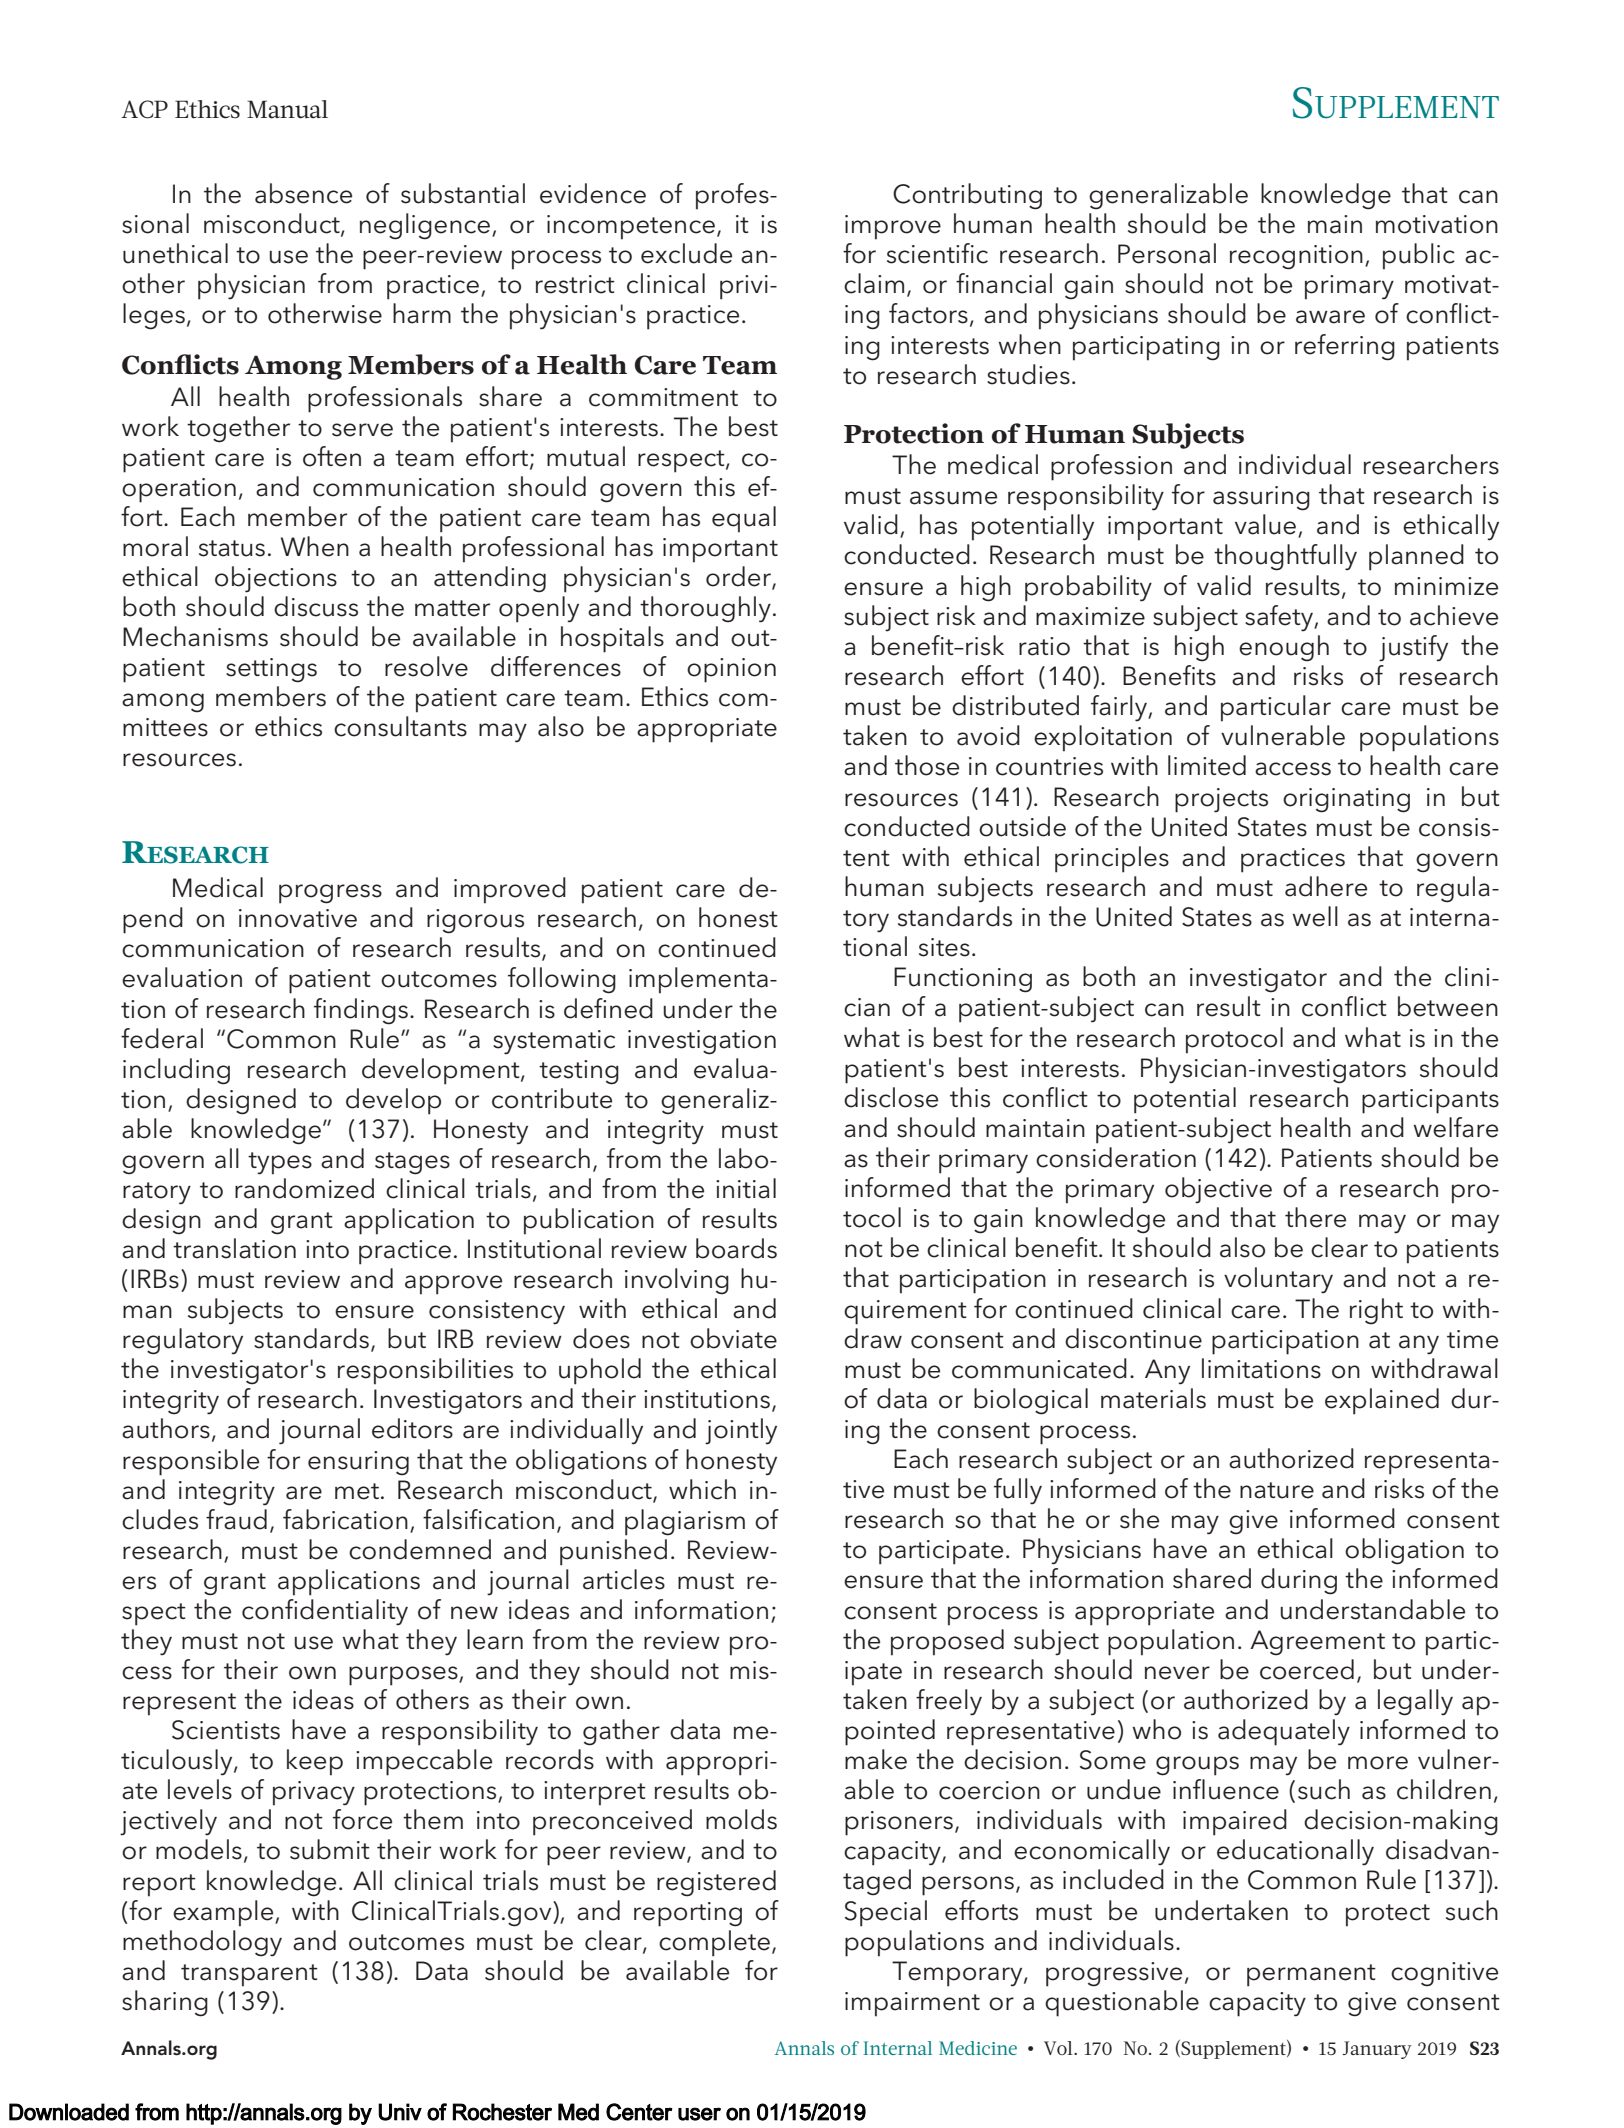 This screenshot has height=2128, width=1624. I want to click on absence, so click(303, 193).
